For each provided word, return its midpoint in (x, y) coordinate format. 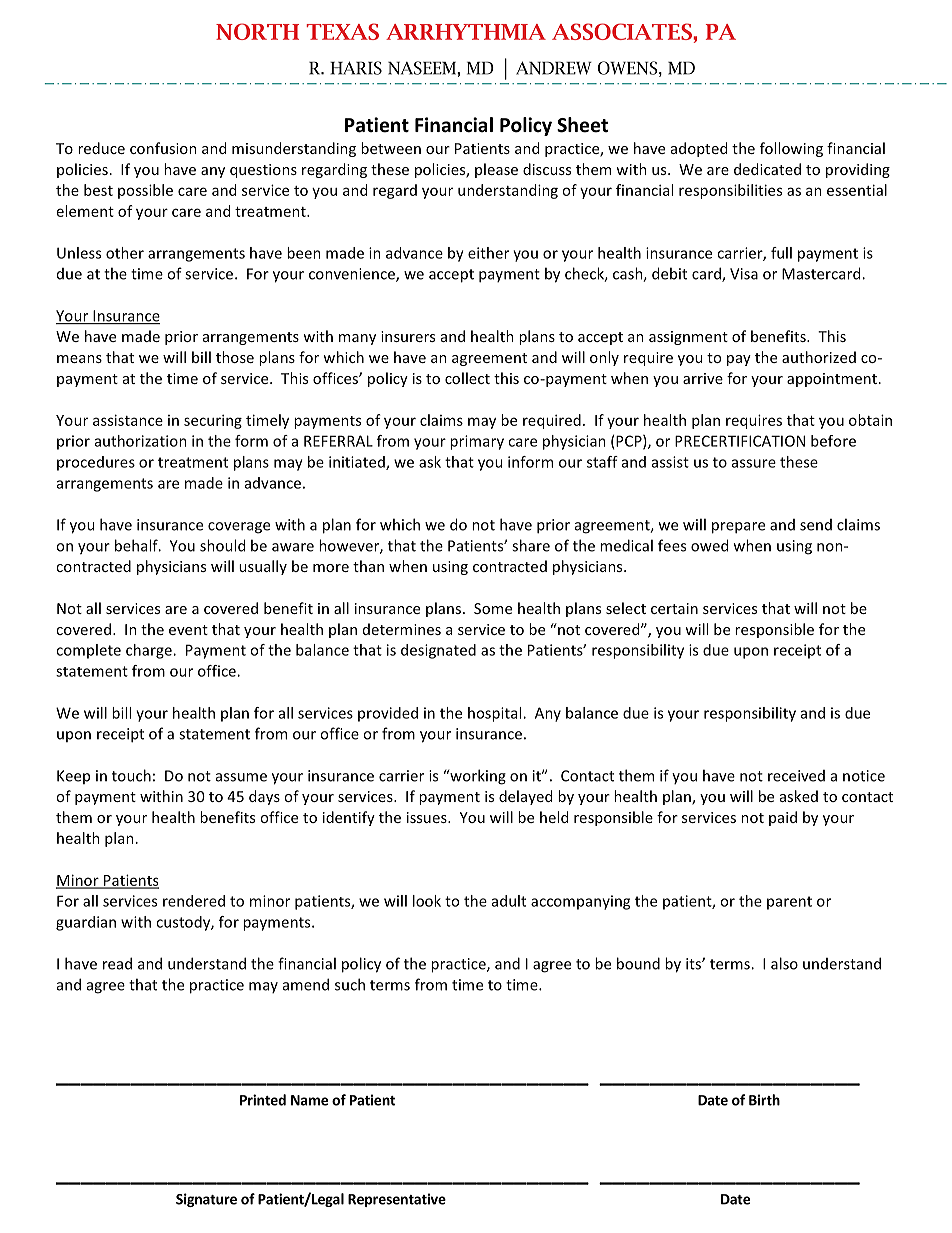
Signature (206, 1200)
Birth (764, 1100)
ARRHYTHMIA (466, 32)
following (791, 149)
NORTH (257, 31)
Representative (397, 1200)
